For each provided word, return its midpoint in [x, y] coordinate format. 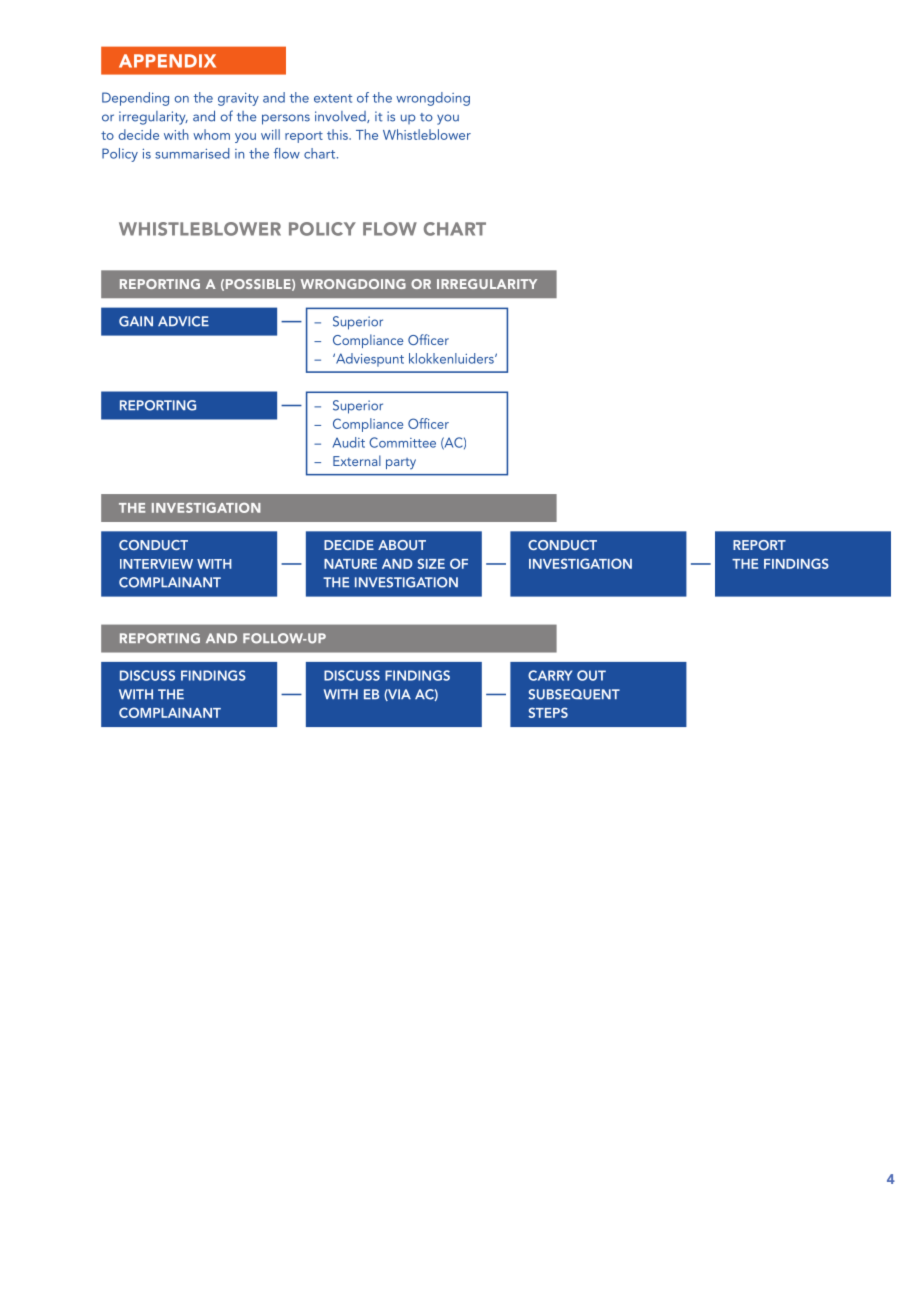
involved [341, 117]
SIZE [431, 563]
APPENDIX [167, 61]
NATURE [350, 564]
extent [333, 98]
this [338, 134]
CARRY [550, 675]
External [357, 460]
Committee [402, 442]
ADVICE [183, 321]
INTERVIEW [156, 564]
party [401, 464]
